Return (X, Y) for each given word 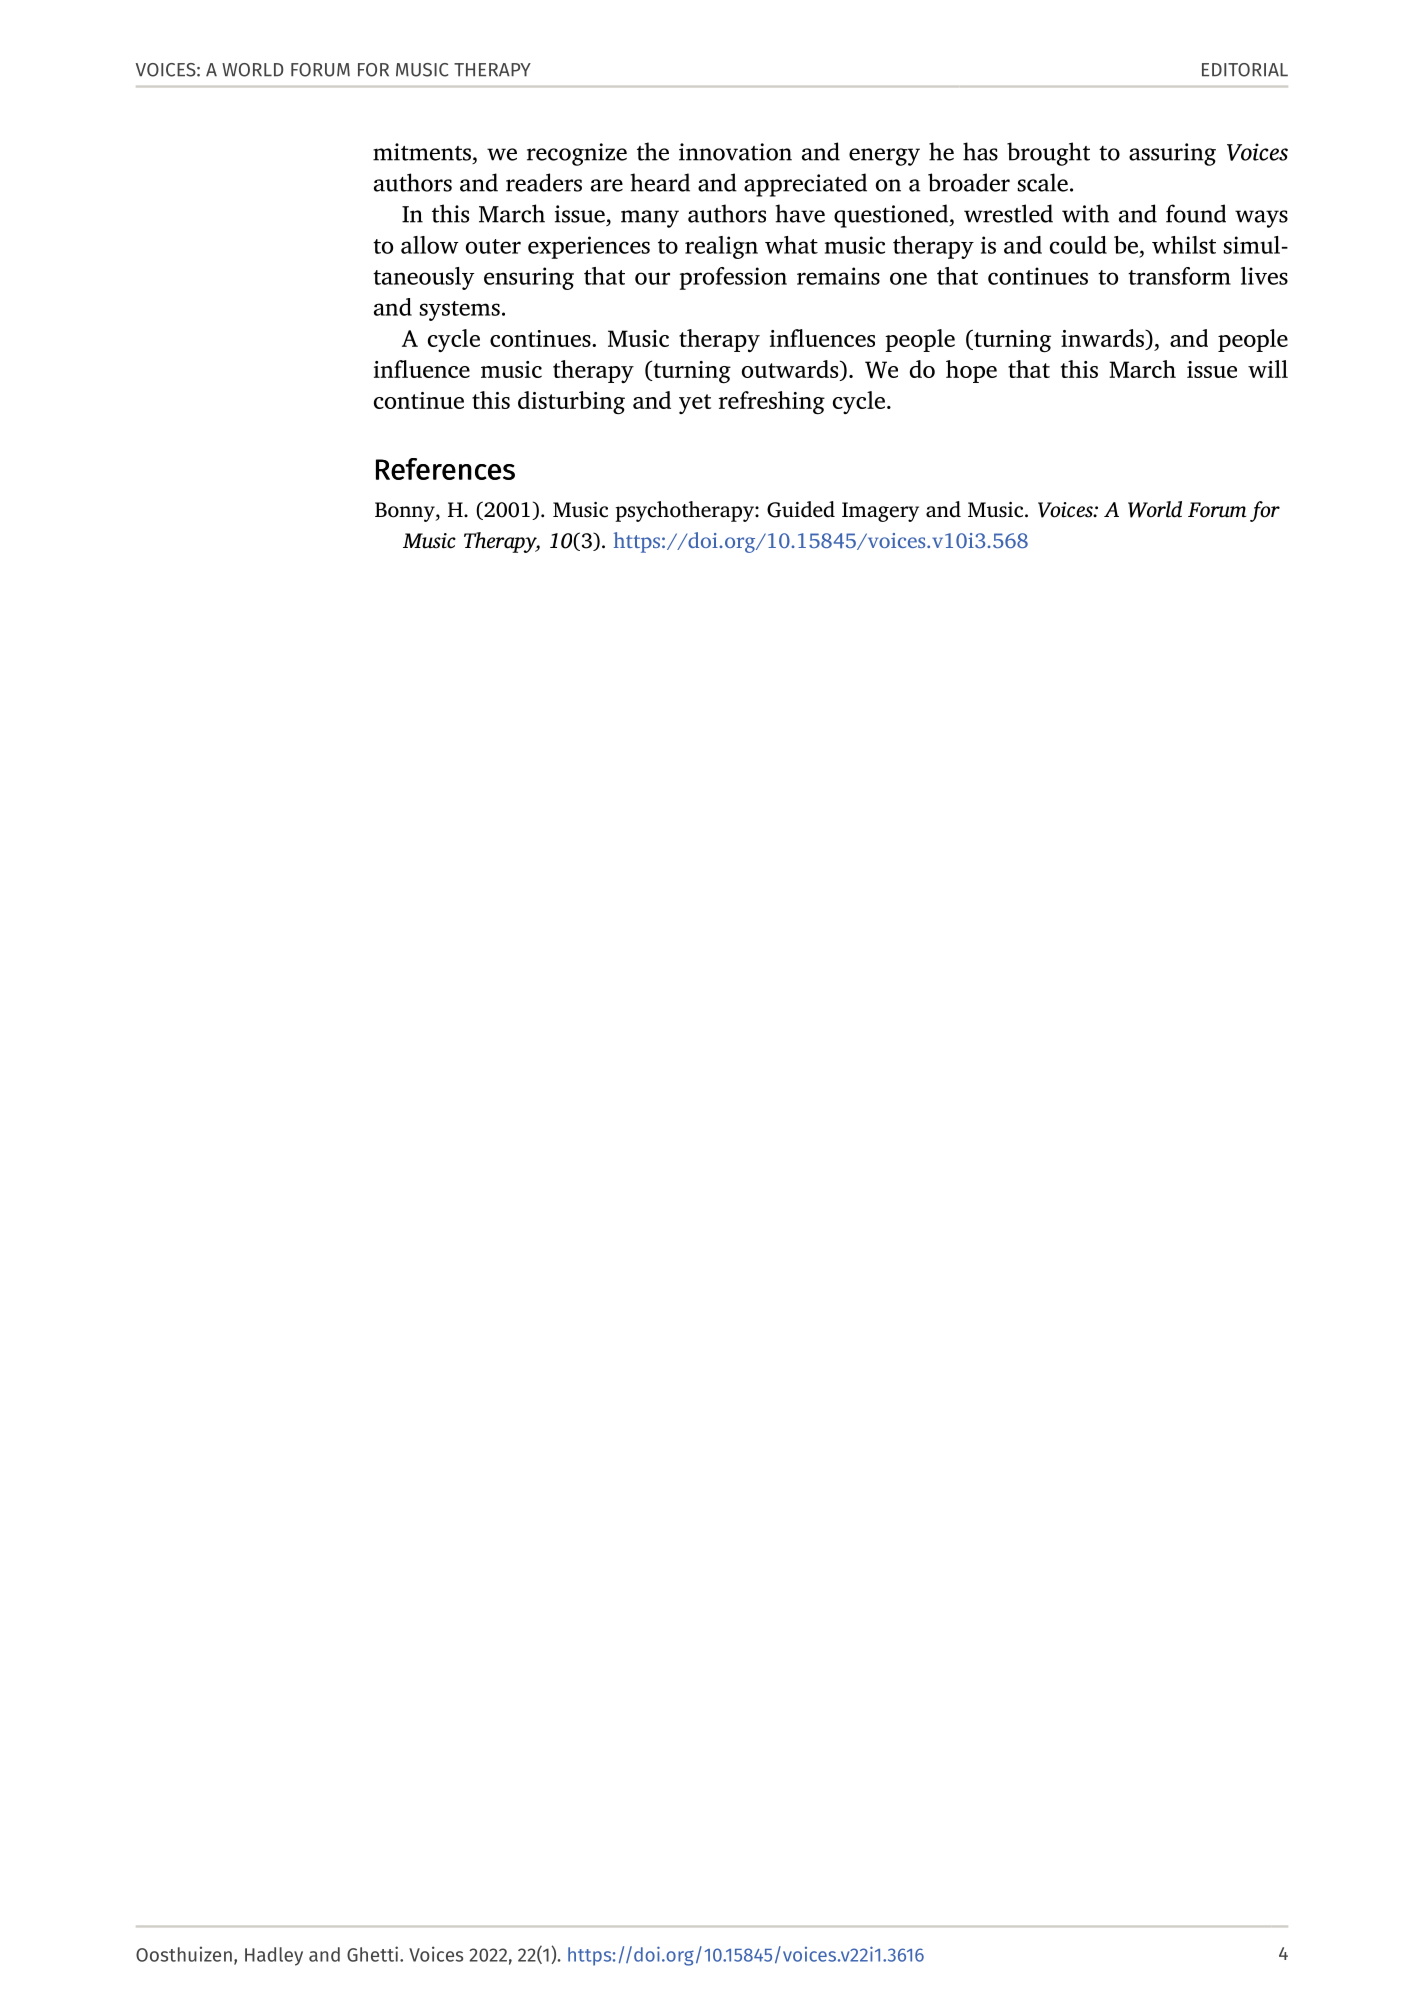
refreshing (772, 403)
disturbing (571, 402)
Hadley (274, 1956)
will (1268, 369)
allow (430, 245)
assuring (1172, 154)
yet (695, 404)
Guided (801, 509)
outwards (791, 369)
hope (971, 371)
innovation (735, 152)
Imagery (880, 512)
